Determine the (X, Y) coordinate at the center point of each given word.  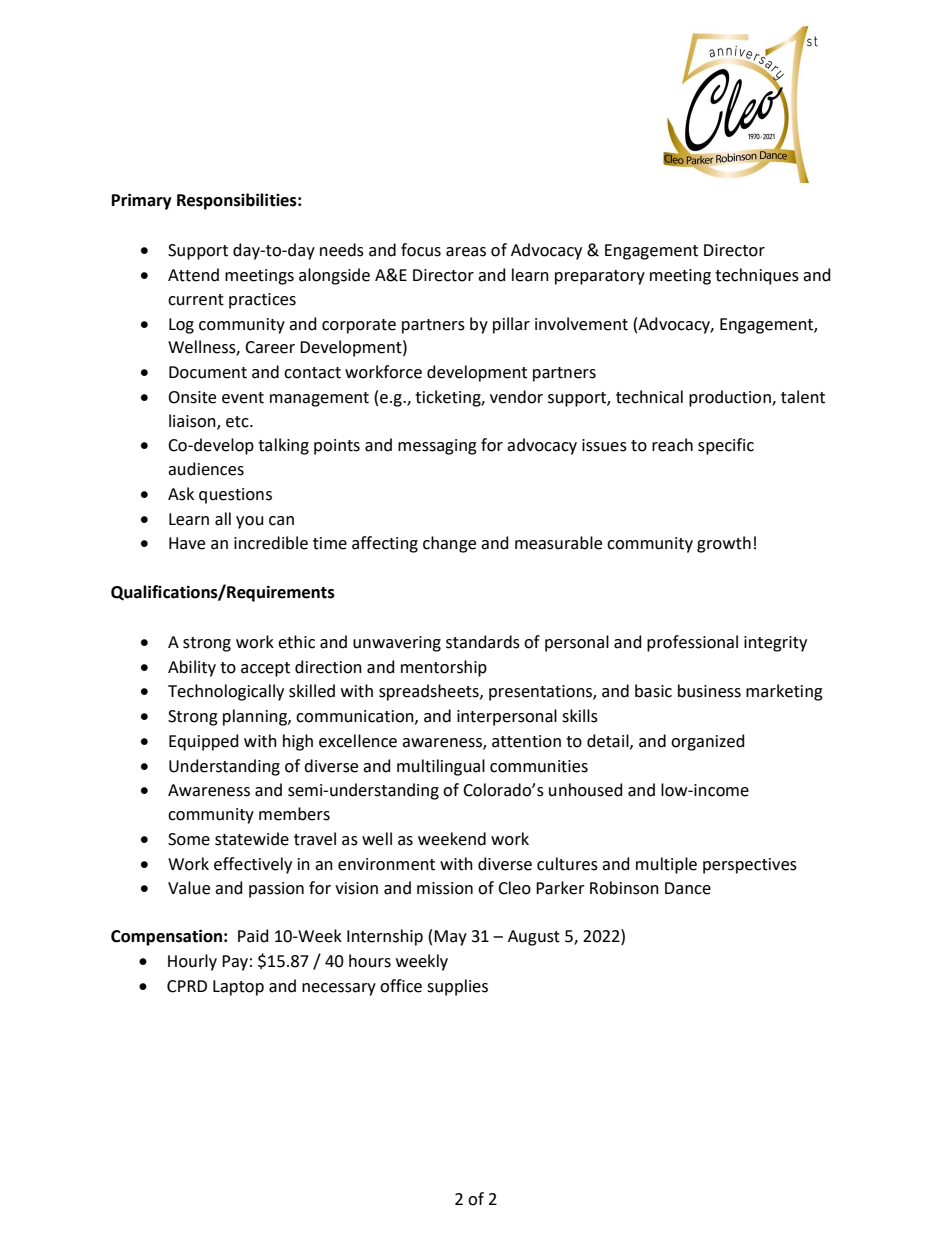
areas (466, 252)
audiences (206, 469)
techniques (757, 276)
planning (256, 717)
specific (726, 446)
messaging (437, 447)
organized (708, 742)
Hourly (192, 962)
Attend (193, 275)
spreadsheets (430, 692)
